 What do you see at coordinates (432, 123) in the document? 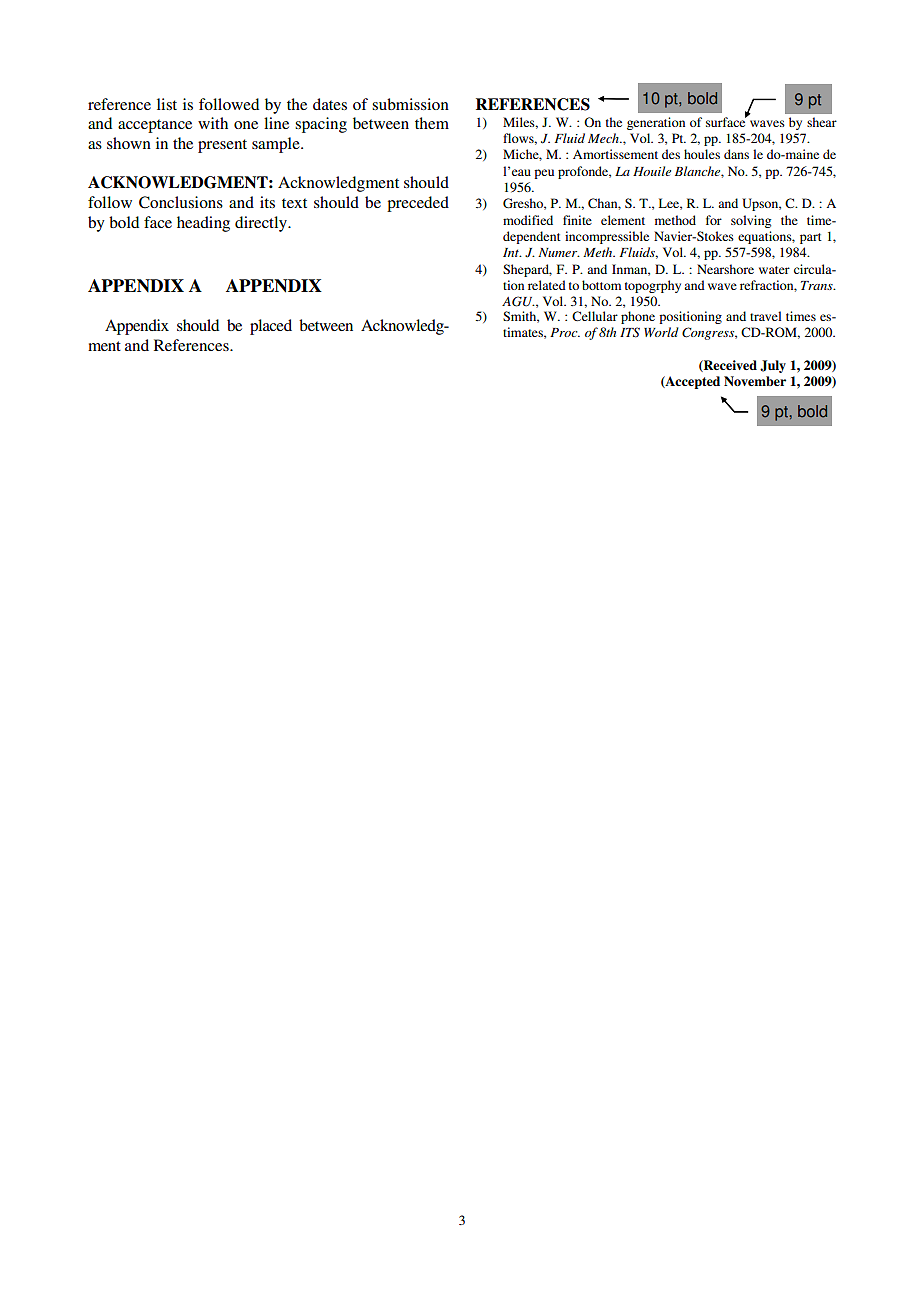
I see `them` at bounding box center [432, 123].
